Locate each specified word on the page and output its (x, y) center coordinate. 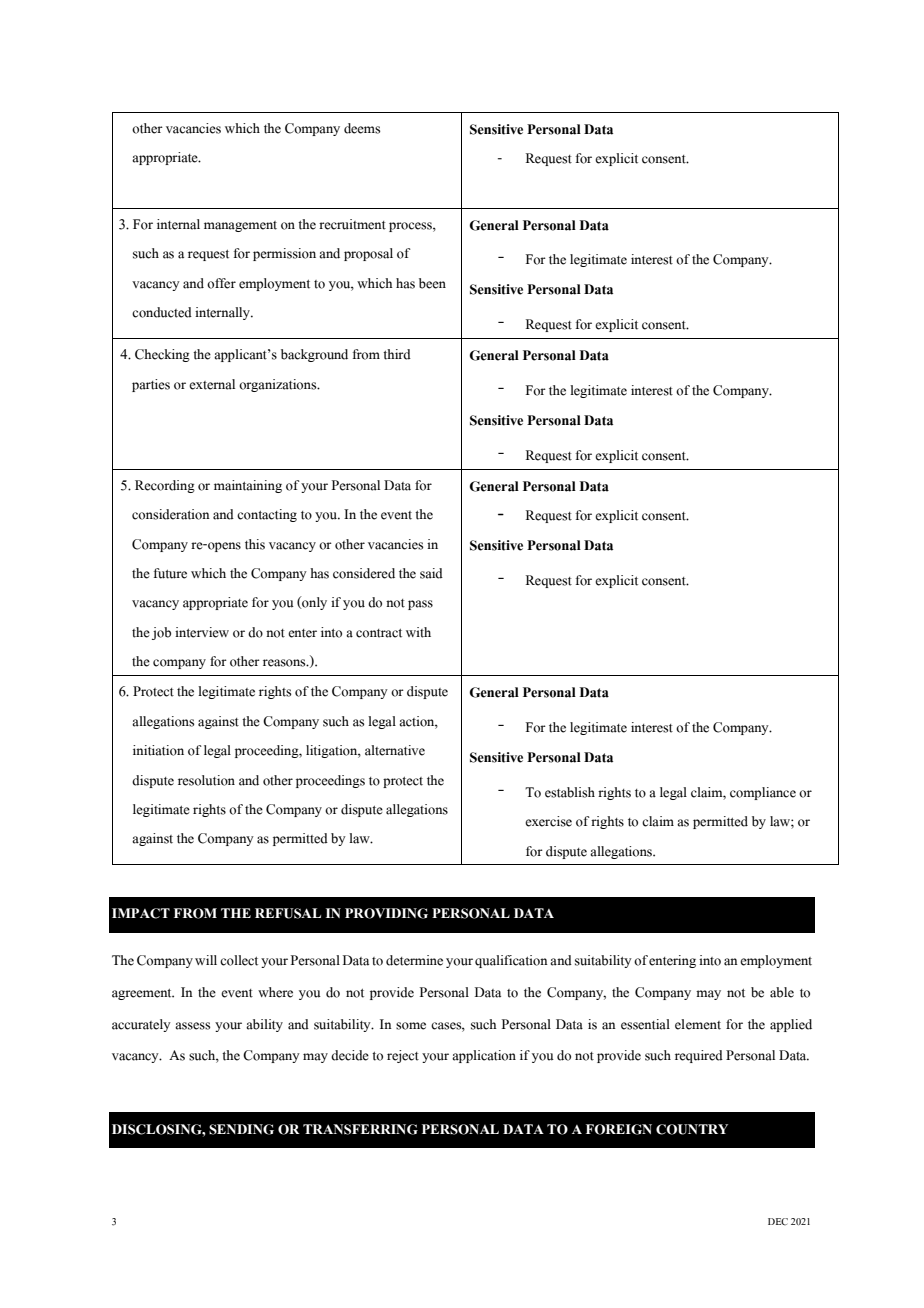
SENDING (241, 1129)
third (397, 354)
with (418, 632)
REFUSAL (288, 913)
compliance (763, 793)
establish (570, 792)
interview (202, 632)
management (240, 226)
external (212, 384)
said (431, 573)
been (432, 283)
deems (362, 128)
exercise (548, 821)
